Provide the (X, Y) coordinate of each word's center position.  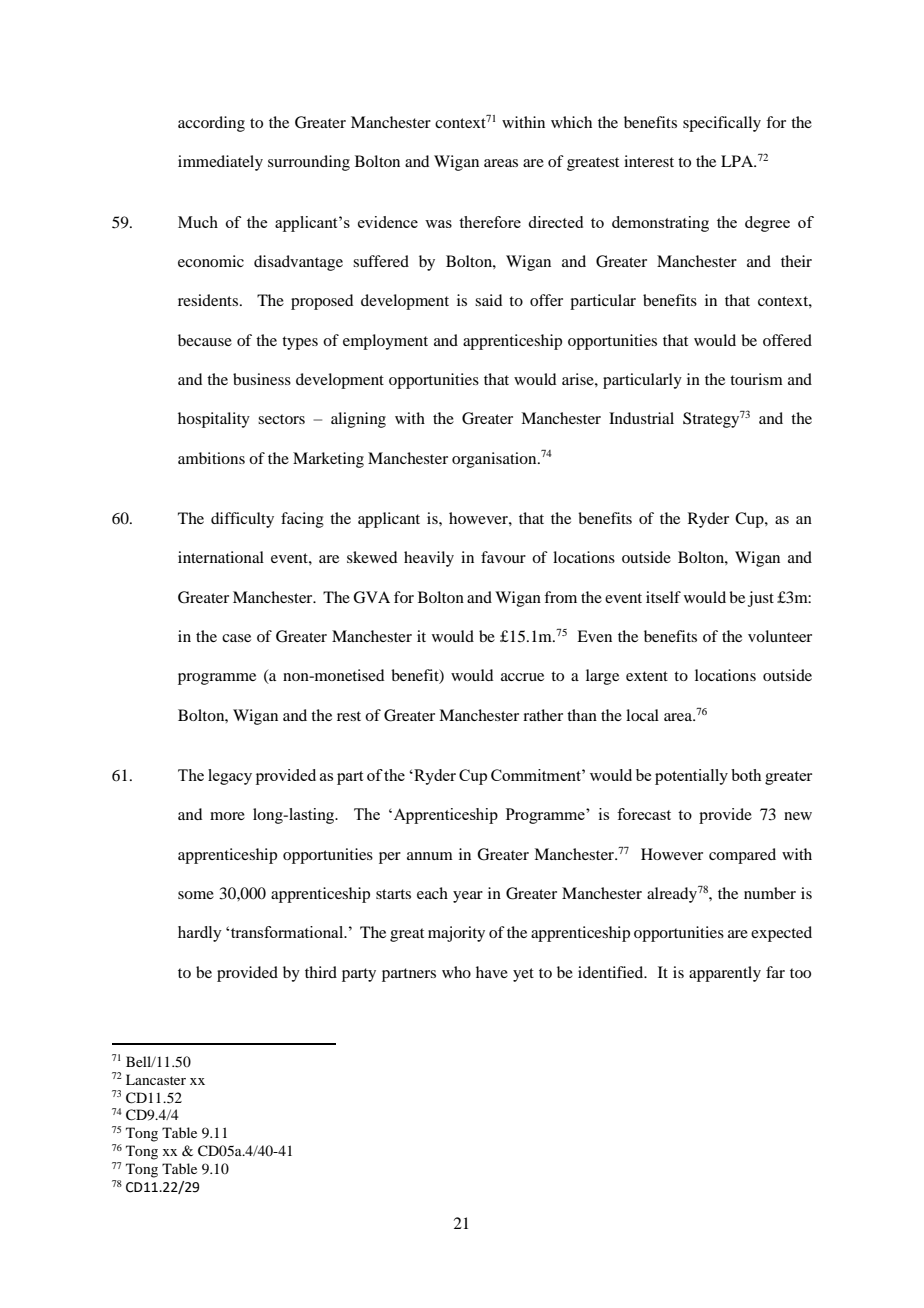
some (196, 895)
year (468, 897)
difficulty (242, 520)
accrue (522, 677)
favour (503, 557)
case (236, 638)
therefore (490, 222)
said (488, 300)
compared (742, 856)
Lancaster (156, 1079)
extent (647, 676)
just (761, 599)
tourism (756, 379)
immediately (220, 163)
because (205, 340)
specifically (722, 124)
